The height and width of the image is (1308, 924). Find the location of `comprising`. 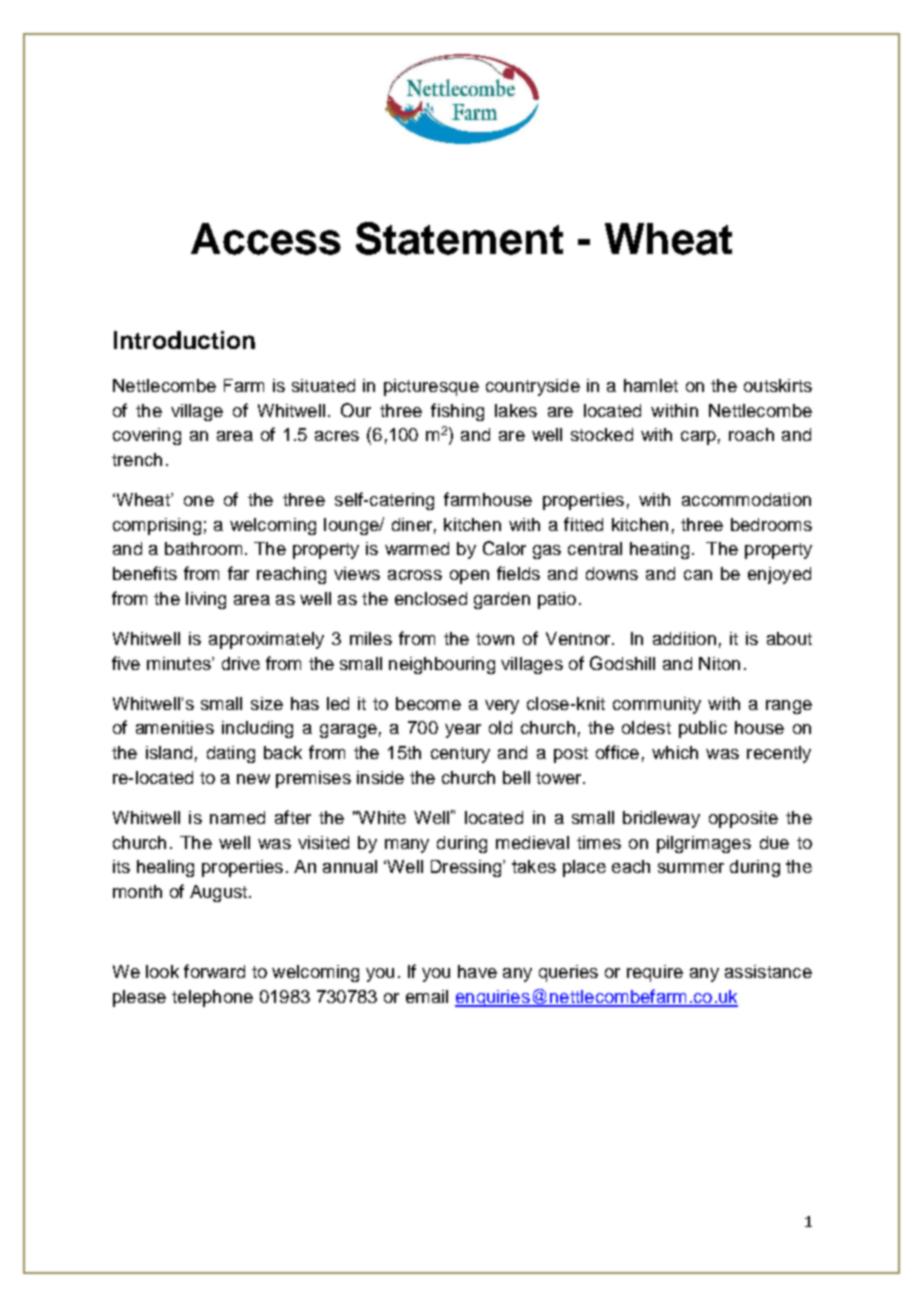

comprising is located at coordinates (157, 526).
